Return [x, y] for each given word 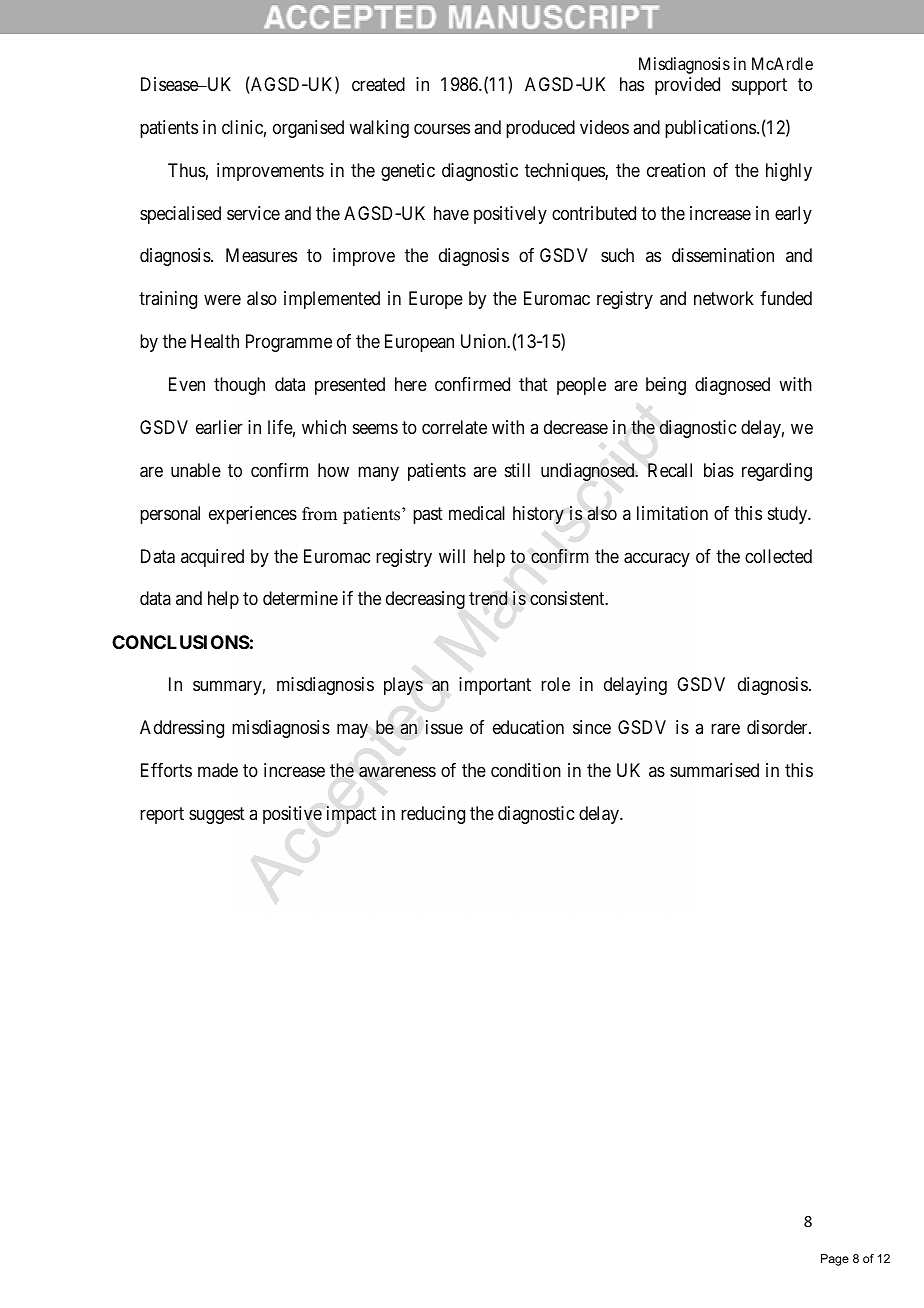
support [759, 86]
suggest [217, 815]
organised [308, 129]
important [495, 686]
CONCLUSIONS [181, 642]
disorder [778, 727]
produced [540, 129]
